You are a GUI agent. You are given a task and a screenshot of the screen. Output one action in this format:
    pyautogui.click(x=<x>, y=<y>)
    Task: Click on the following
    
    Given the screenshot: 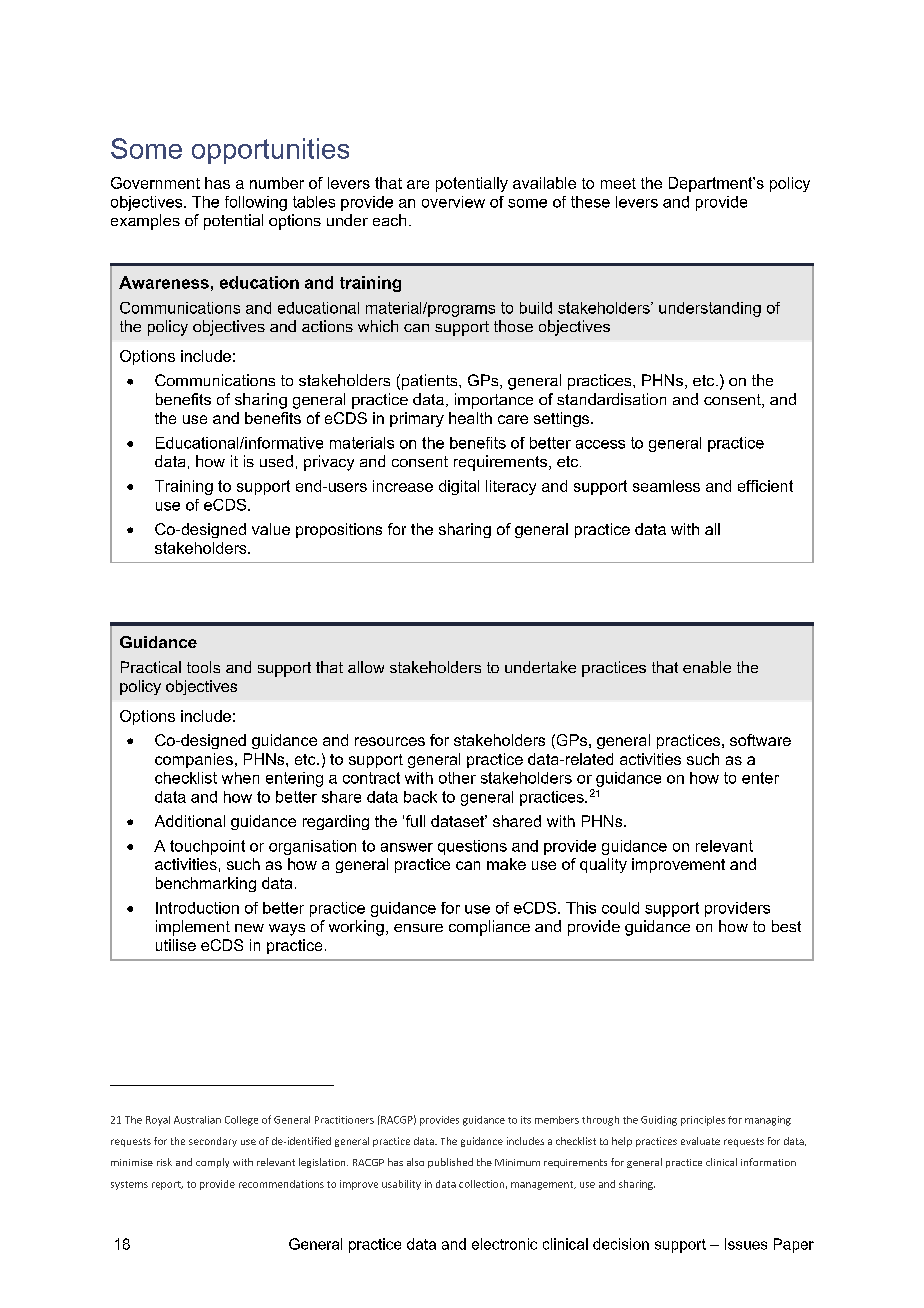 What is the action you would take?
    pyautogui.click(x=256, y=203)
